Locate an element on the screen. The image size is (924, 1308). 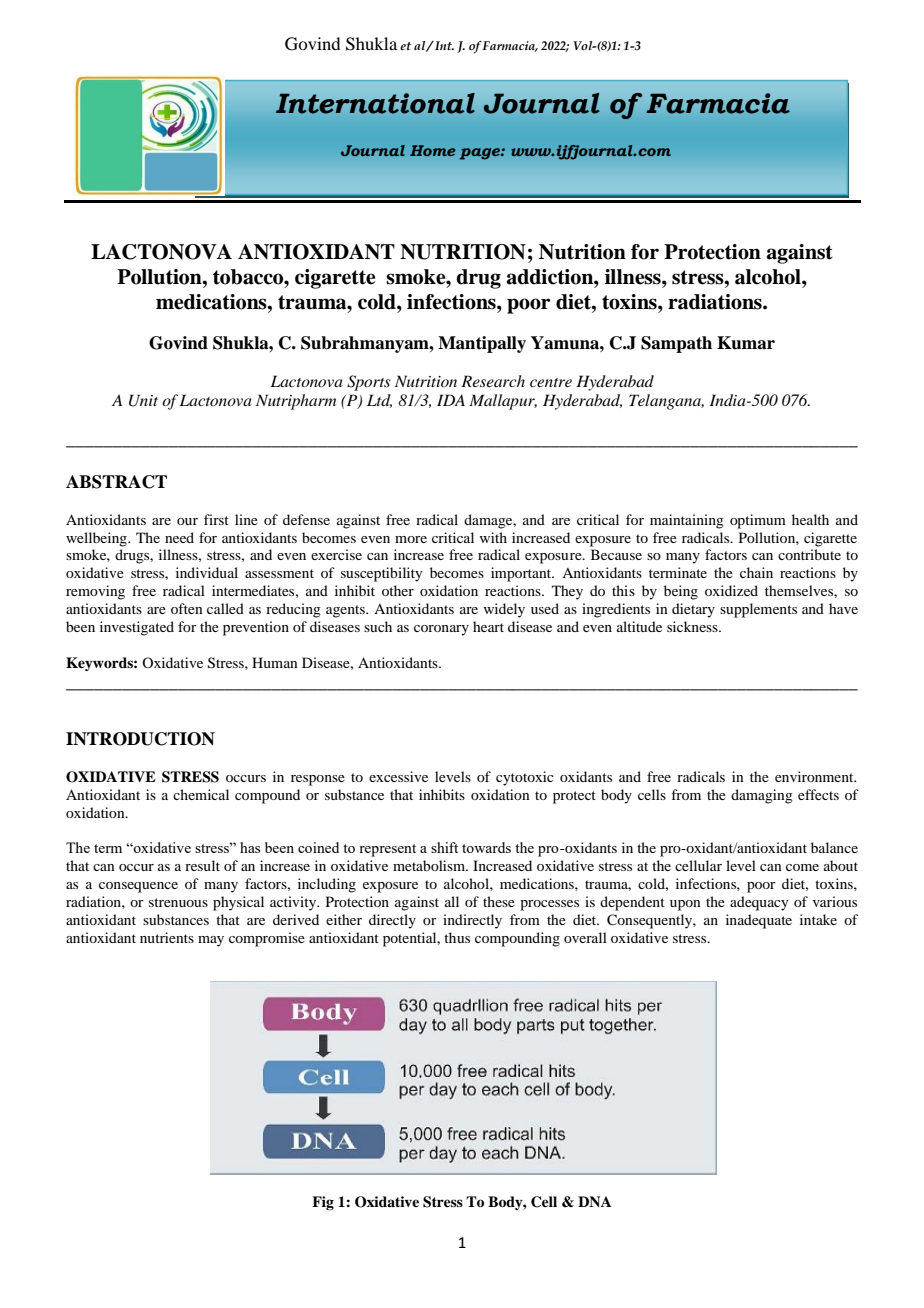
Kumar is located at coordinates (746, 343).
